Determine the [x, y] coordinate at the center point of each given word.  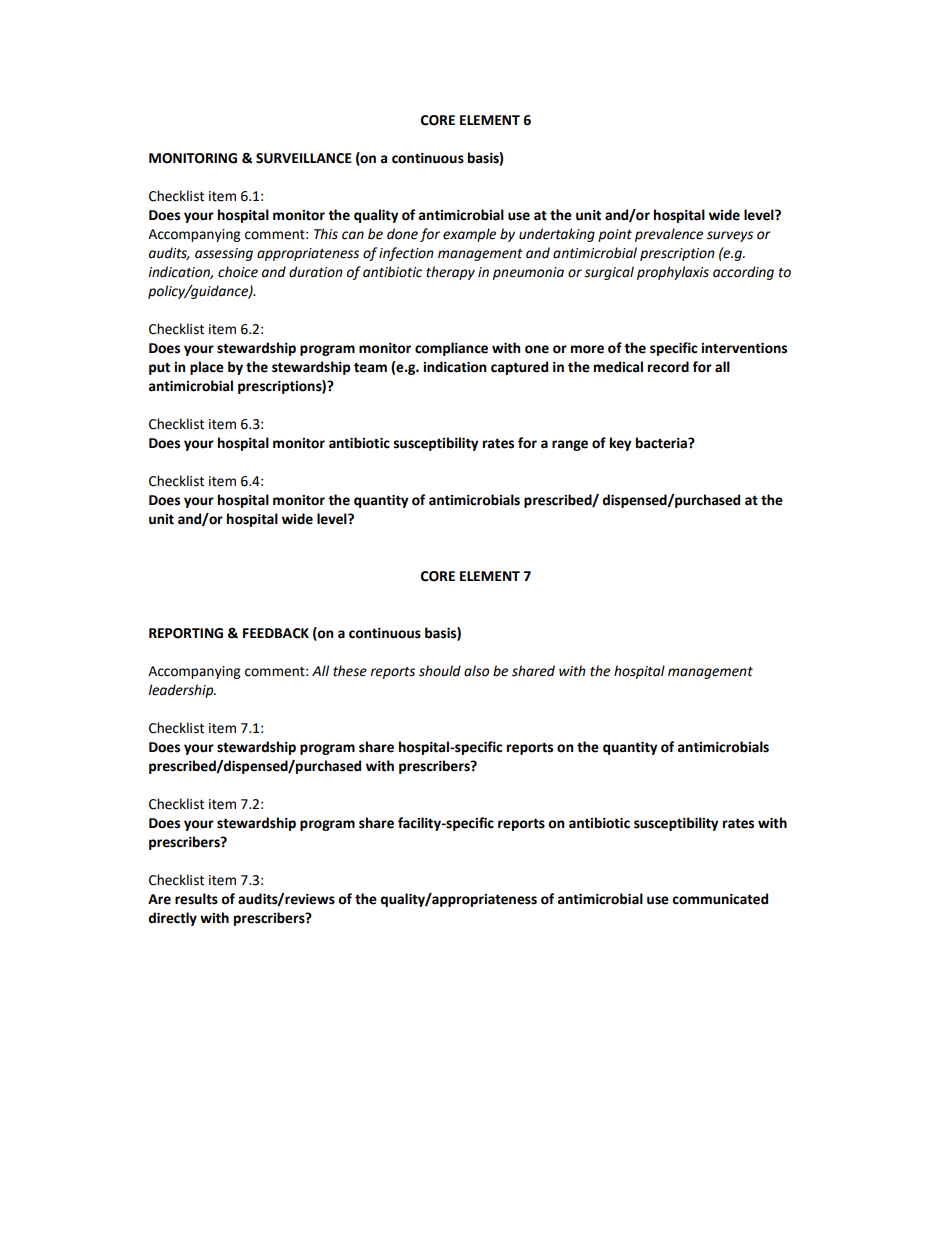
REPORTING [186, 633]
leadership [182, 691]
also [476, 671]
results [196, 899]
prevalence [669, 235]
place [207, 368]
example [469, 235]
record [668, 367]
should [440, 671]
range [570, 445]
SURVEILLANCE [304, 158]
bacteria [662, 443]
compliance [451, 349]
